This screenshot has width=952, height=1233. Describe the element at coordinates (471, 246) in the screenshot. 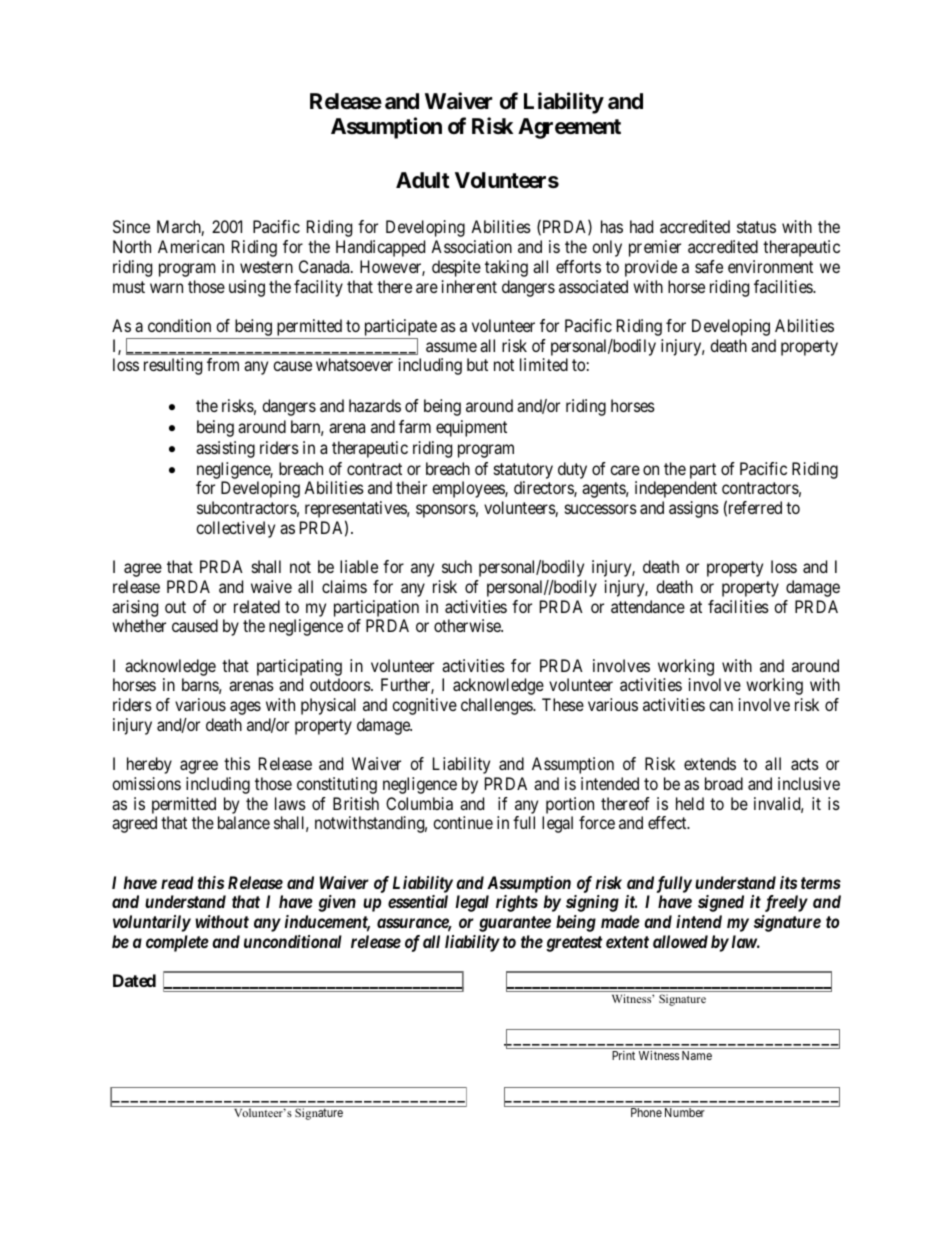

I see `Association` at that location.
